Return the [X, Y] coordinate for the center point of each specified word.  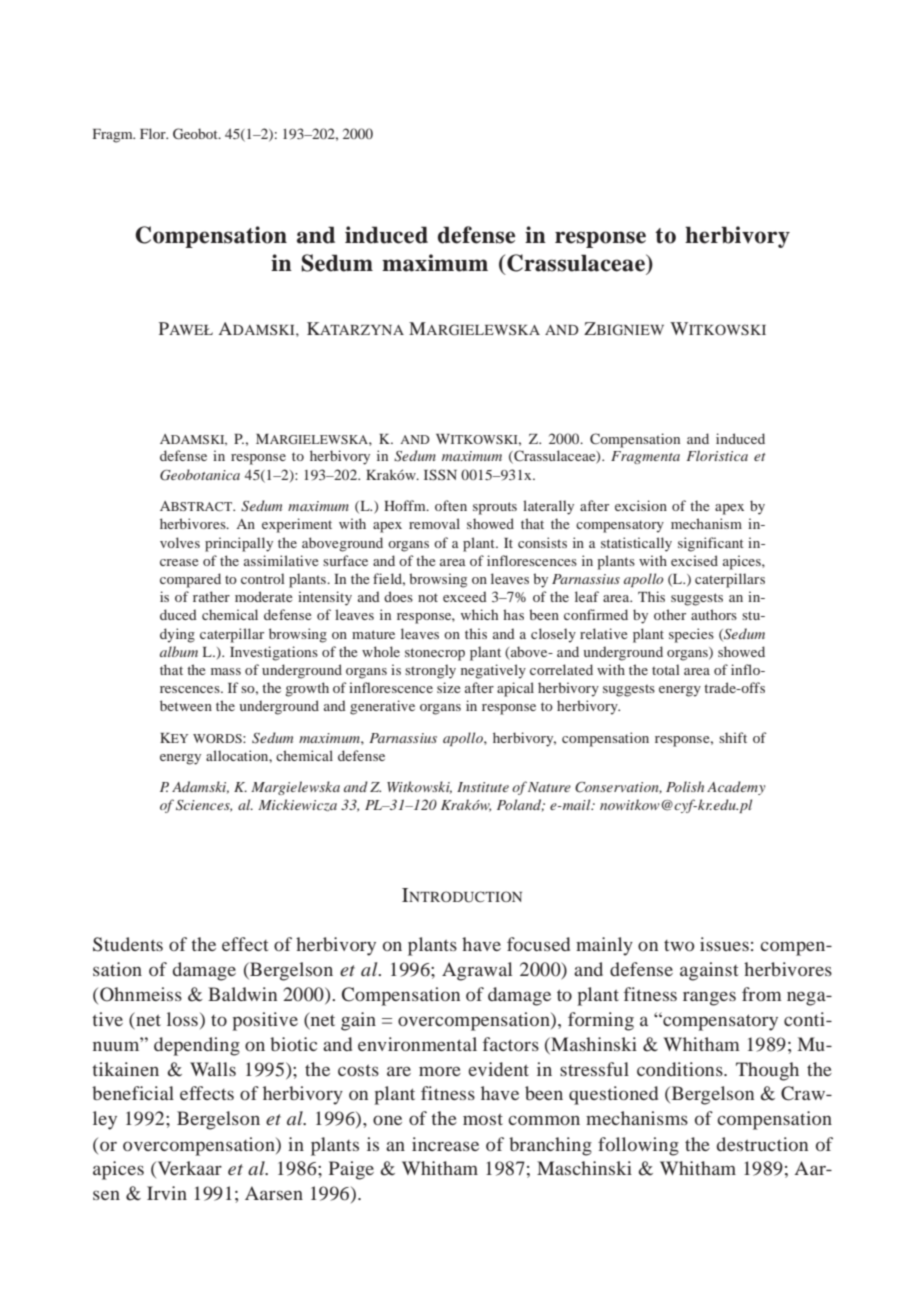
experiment [297, 525]
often [451, 505]
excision [641, 505]
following [638, 1146]
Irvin [167, 1193]
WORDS [218, 738]
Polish [685, 786]
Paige [351, 1170]
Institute [483, 787]
